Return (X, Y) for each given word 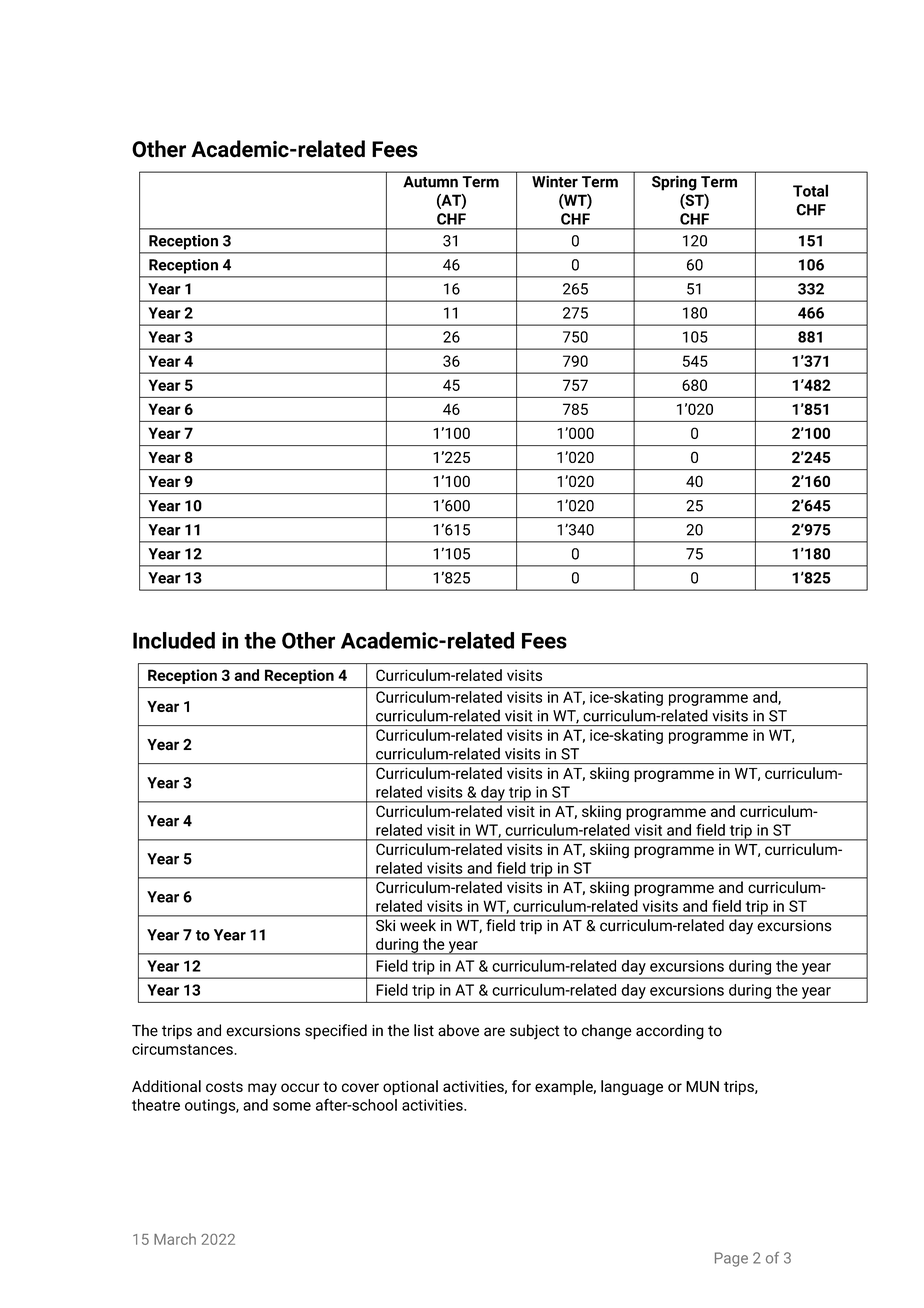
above (458, 1030)
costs (224, 1086)
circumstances (183, 1049)
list (424, 1030)
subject (535, 1032)
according (670, 1032)
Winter (555, 181)
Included (174, 640)
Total (810, 190)
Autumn (430, 182)
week (418, 925)
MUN (702, 1086)
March (175, 1239)
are (494, 1032)
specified (336, 1032)
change (607, 1032)
